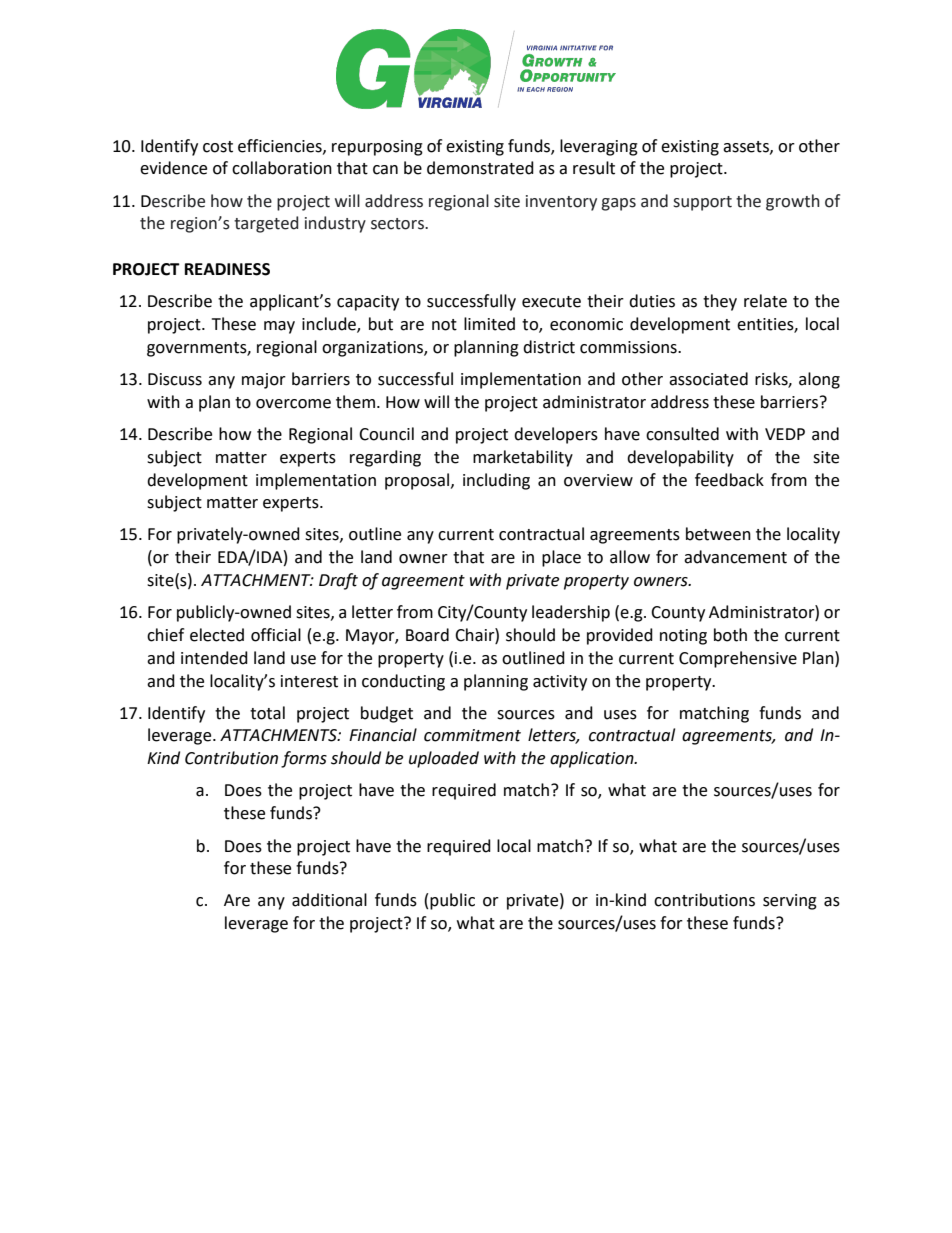 The width and height of the page is (952, 1233). I want to click on additional, so click(329, 900).
